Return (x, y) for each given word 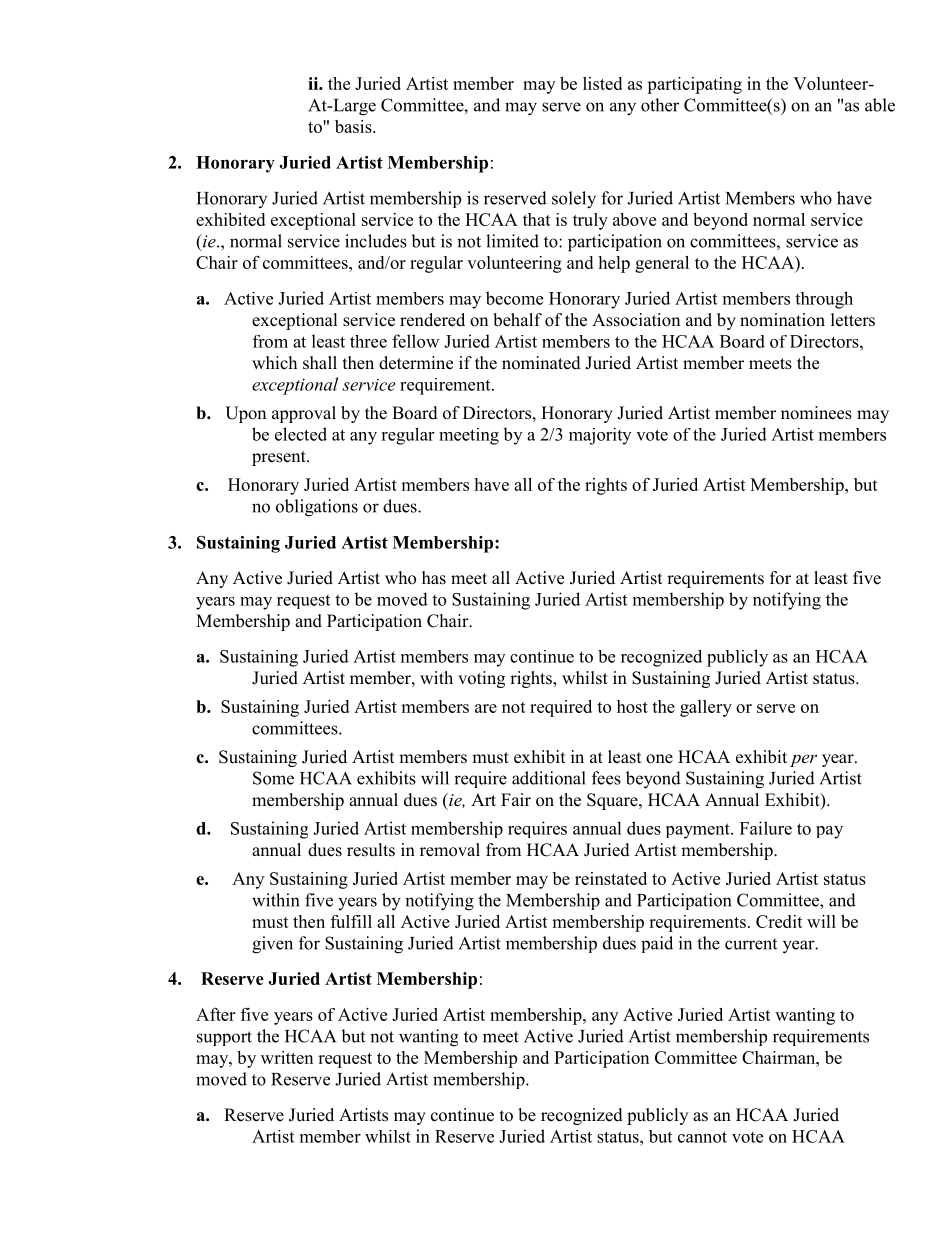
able (880, 105)
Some (273, 778)
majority (600, 436)
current (751, 944)
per (803, 760)
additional (549, 778)
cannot (702, 1137)
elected (301, 434)
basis (354, 126)
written (287, 1057)
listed (602, 83)
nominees (816, 413)
